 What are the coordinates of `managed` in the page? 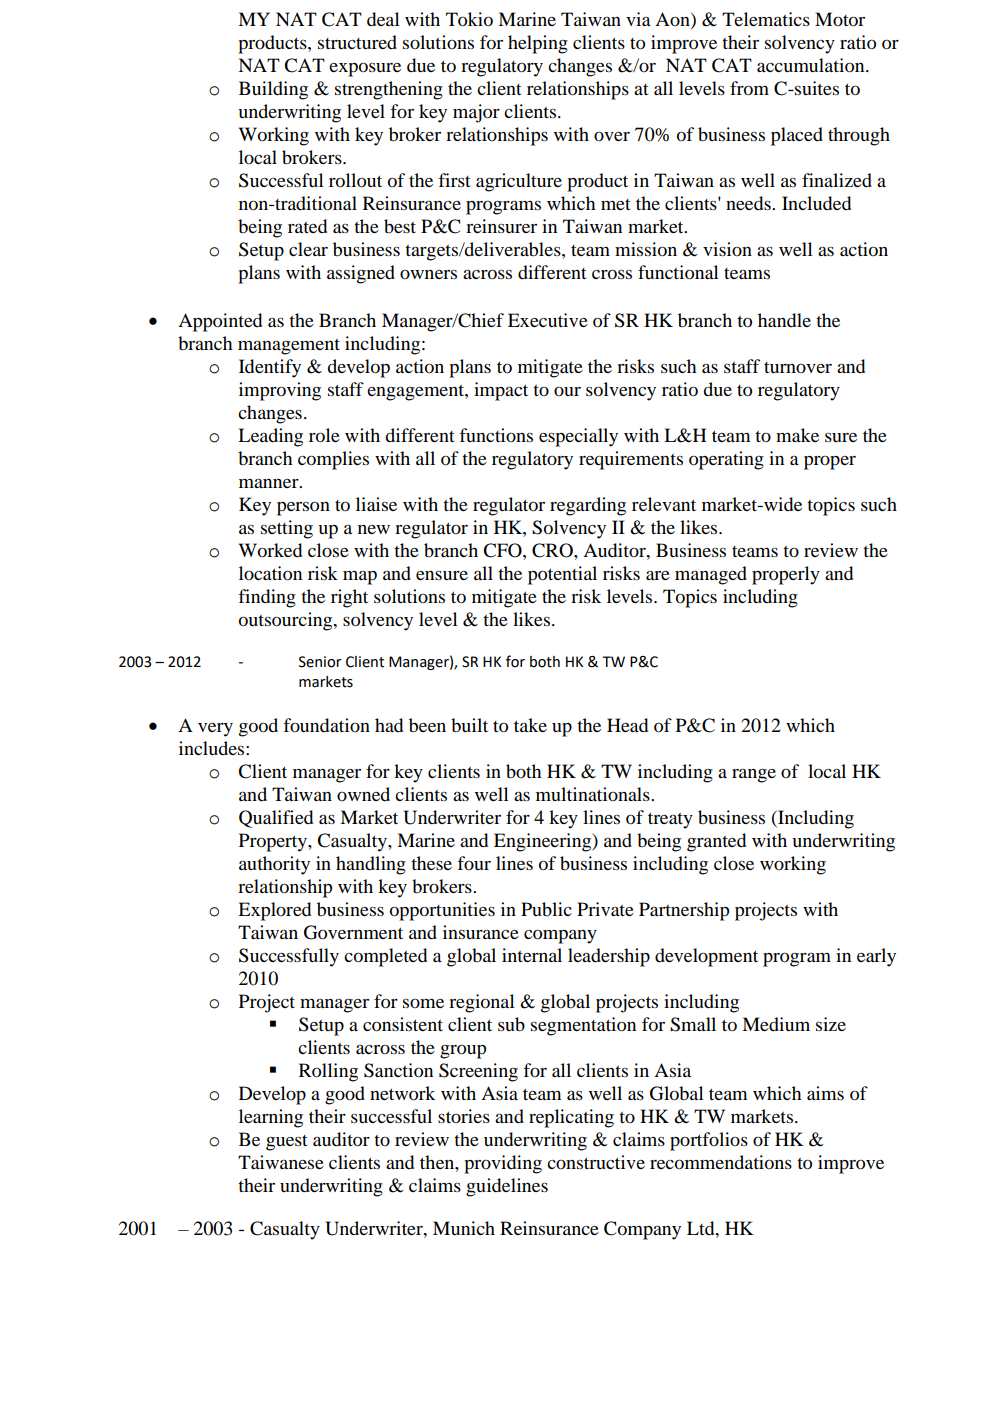 It's located at (711, 575).
